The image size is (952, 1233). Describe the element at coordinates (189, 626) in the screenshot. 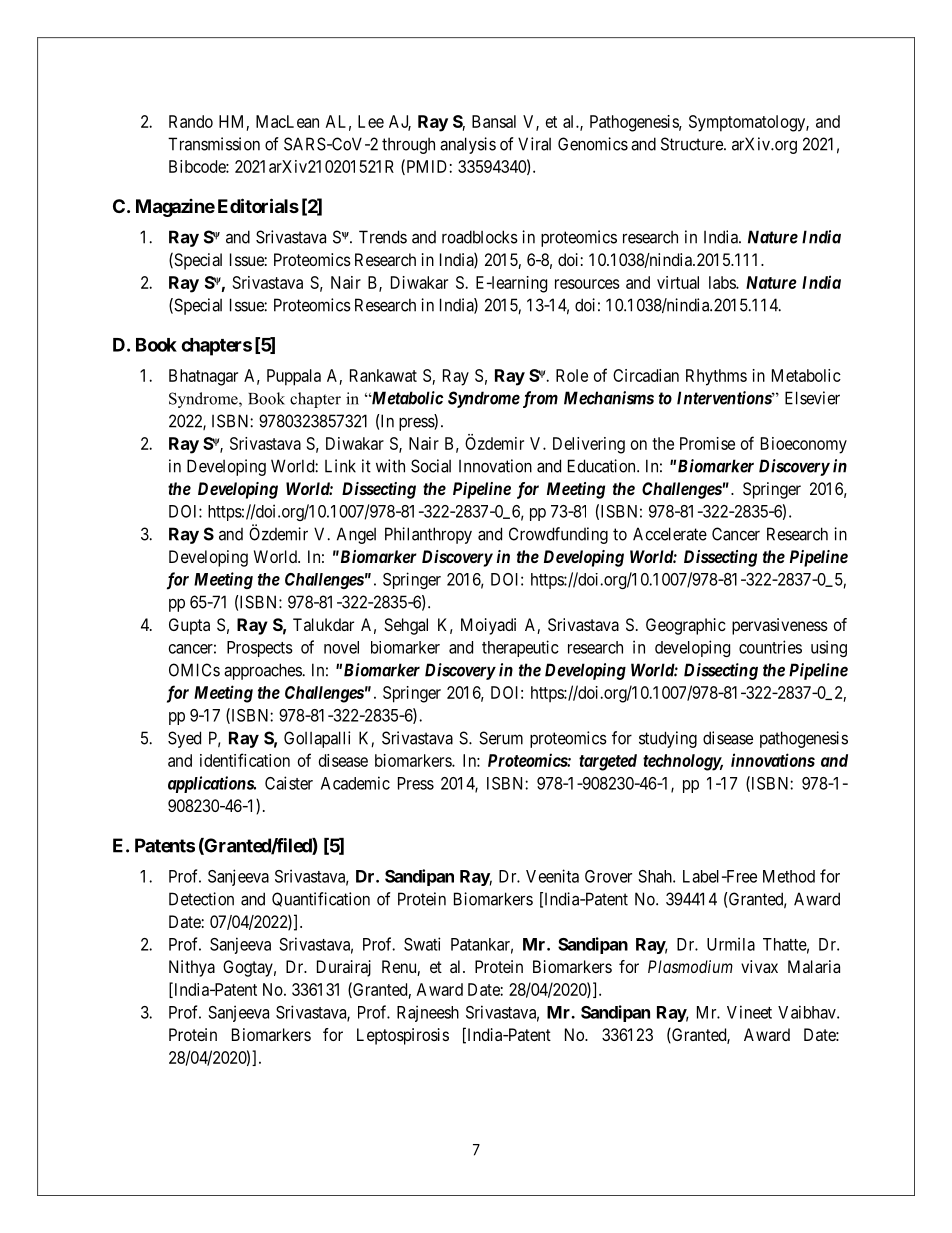

I see `Gupta` at that location.
